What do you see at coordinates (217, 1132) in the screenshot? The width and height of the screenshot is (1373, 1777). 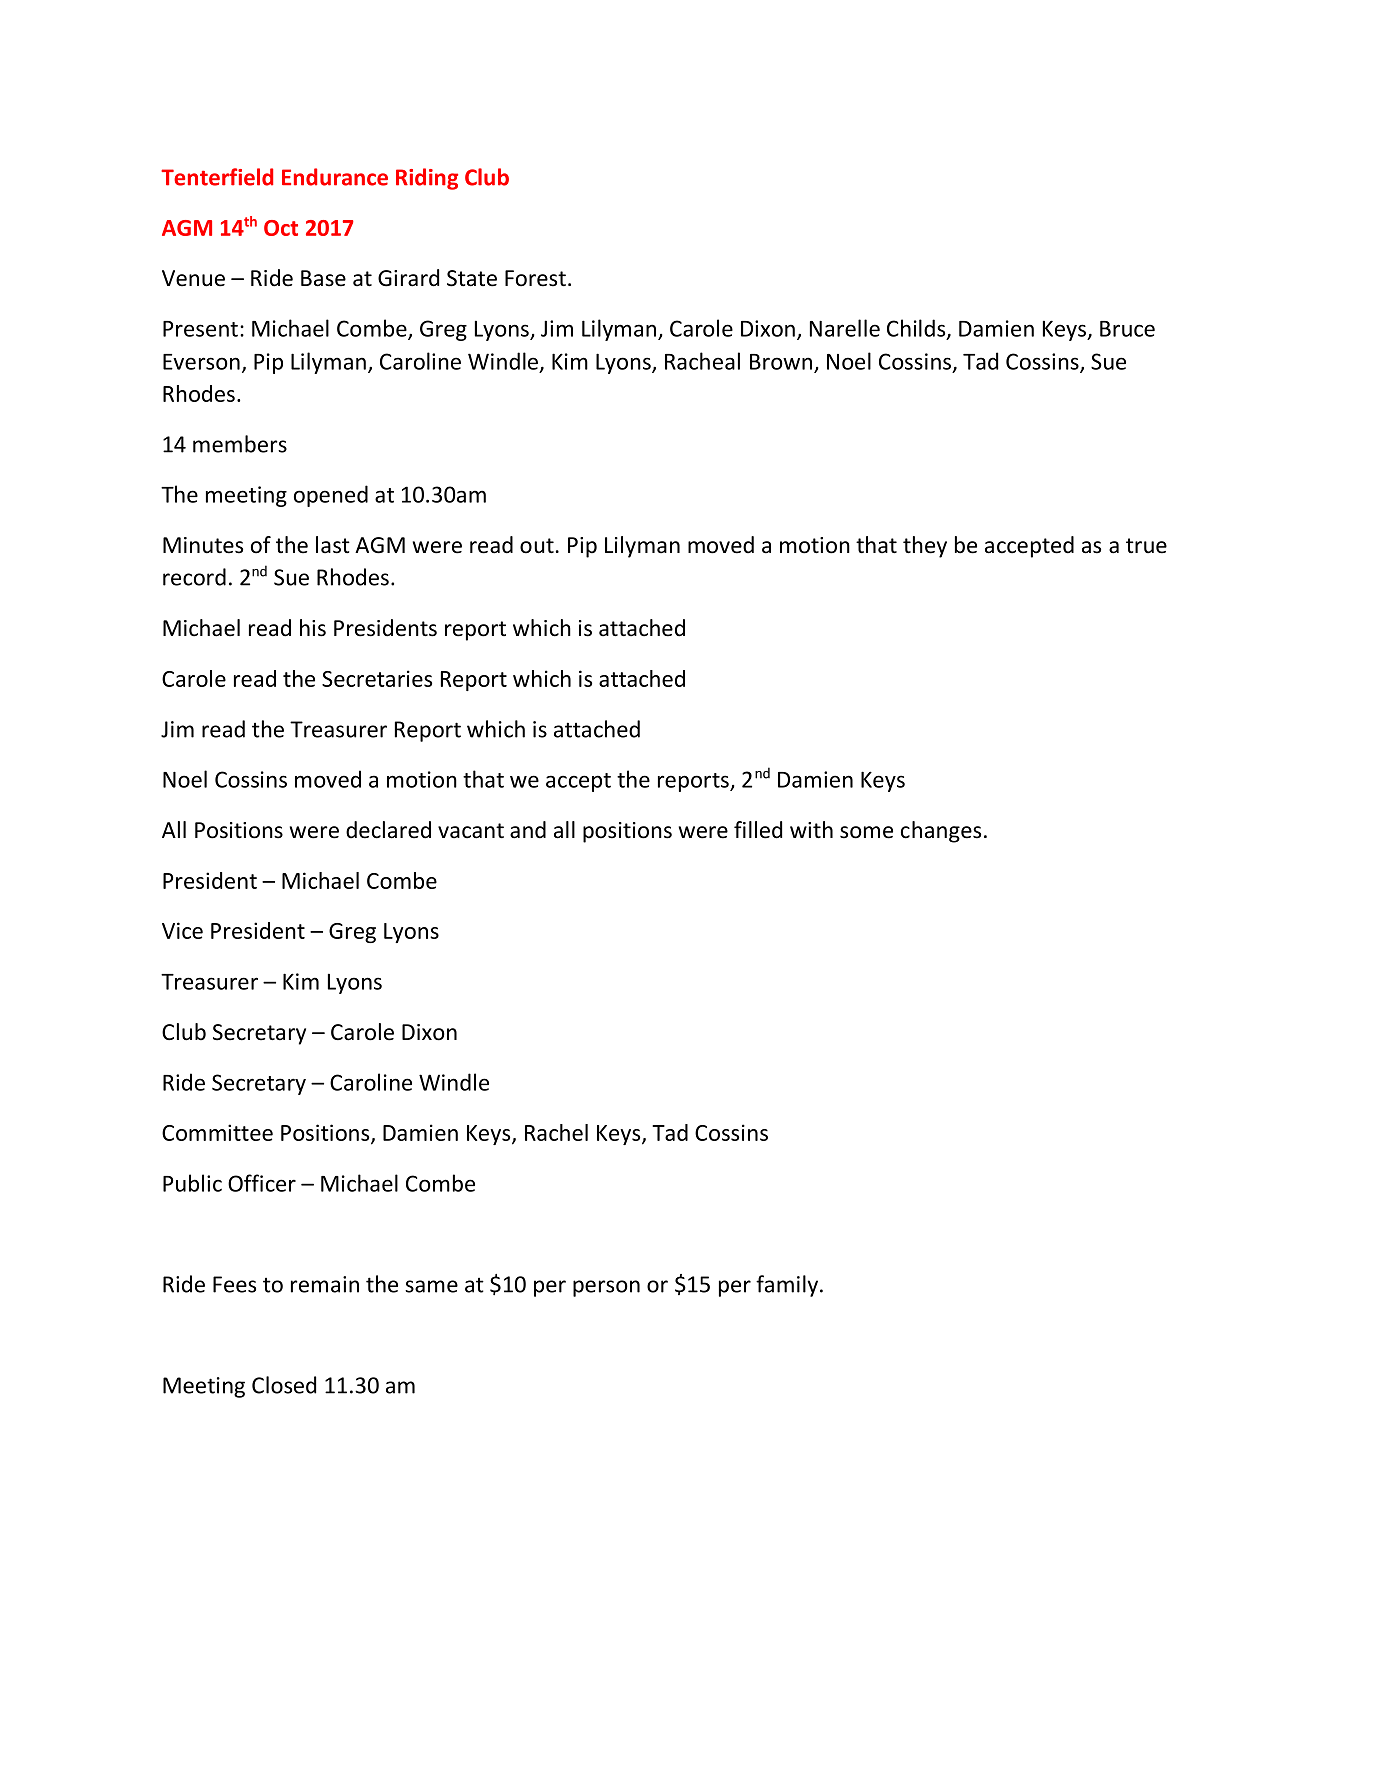 I see `Committee` at bounding box center [217, 1132].
